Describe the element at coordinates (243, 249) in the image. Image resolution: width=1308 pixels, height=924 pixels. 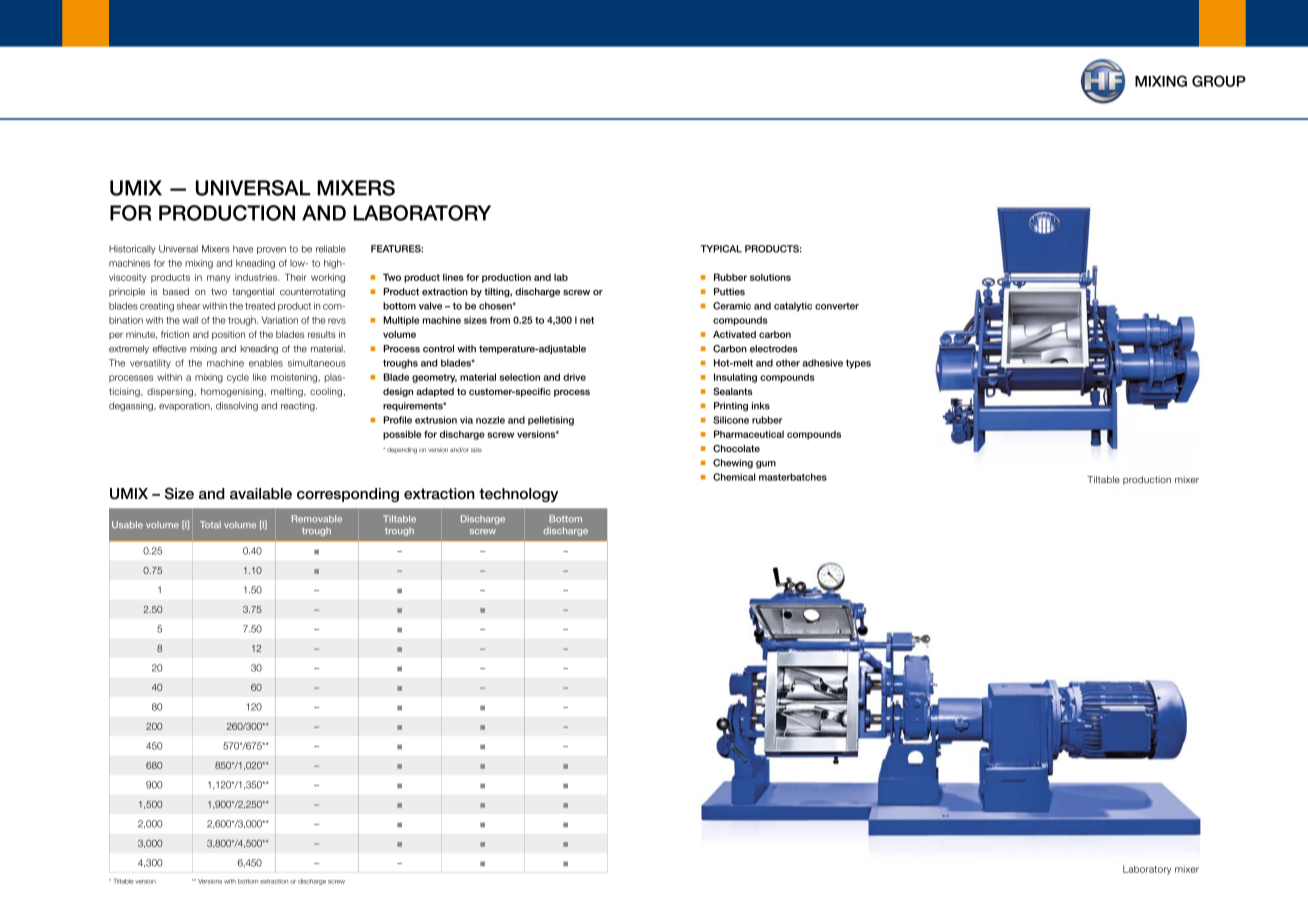
I see `have` at that location.
